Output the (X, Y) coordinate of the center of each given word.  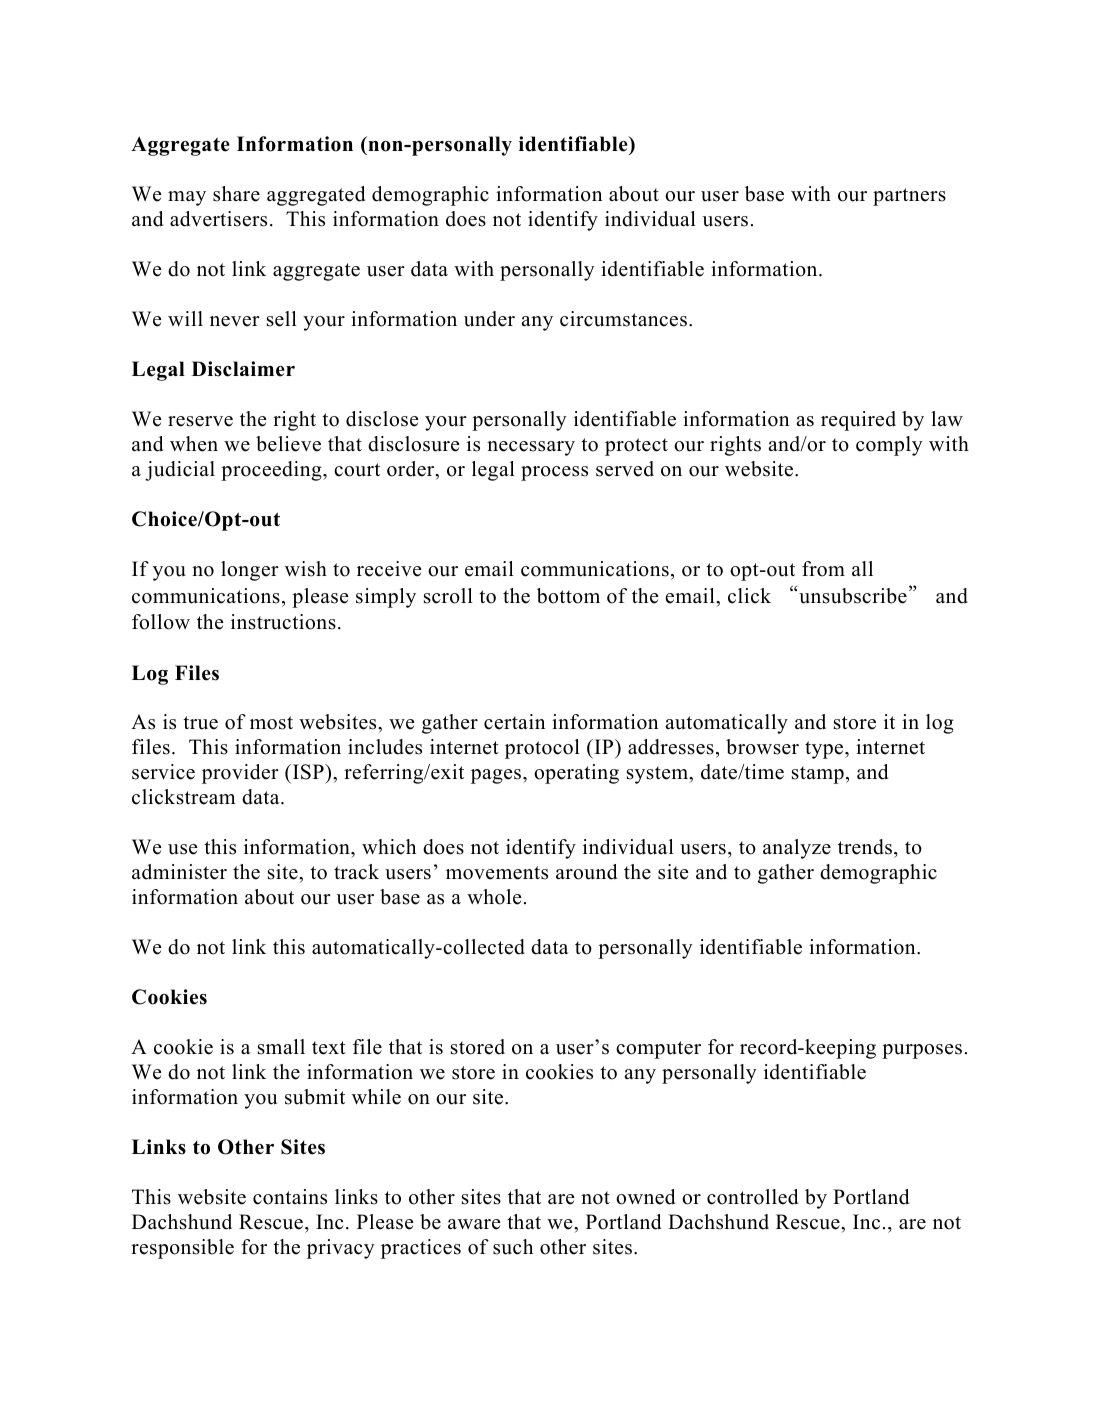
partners (909, 197)
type (825, 750)
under (489, 319)
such (513, 1247)
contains (290, 1197)
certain (515, 722)
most (271, 723)
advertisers (218, 219)
